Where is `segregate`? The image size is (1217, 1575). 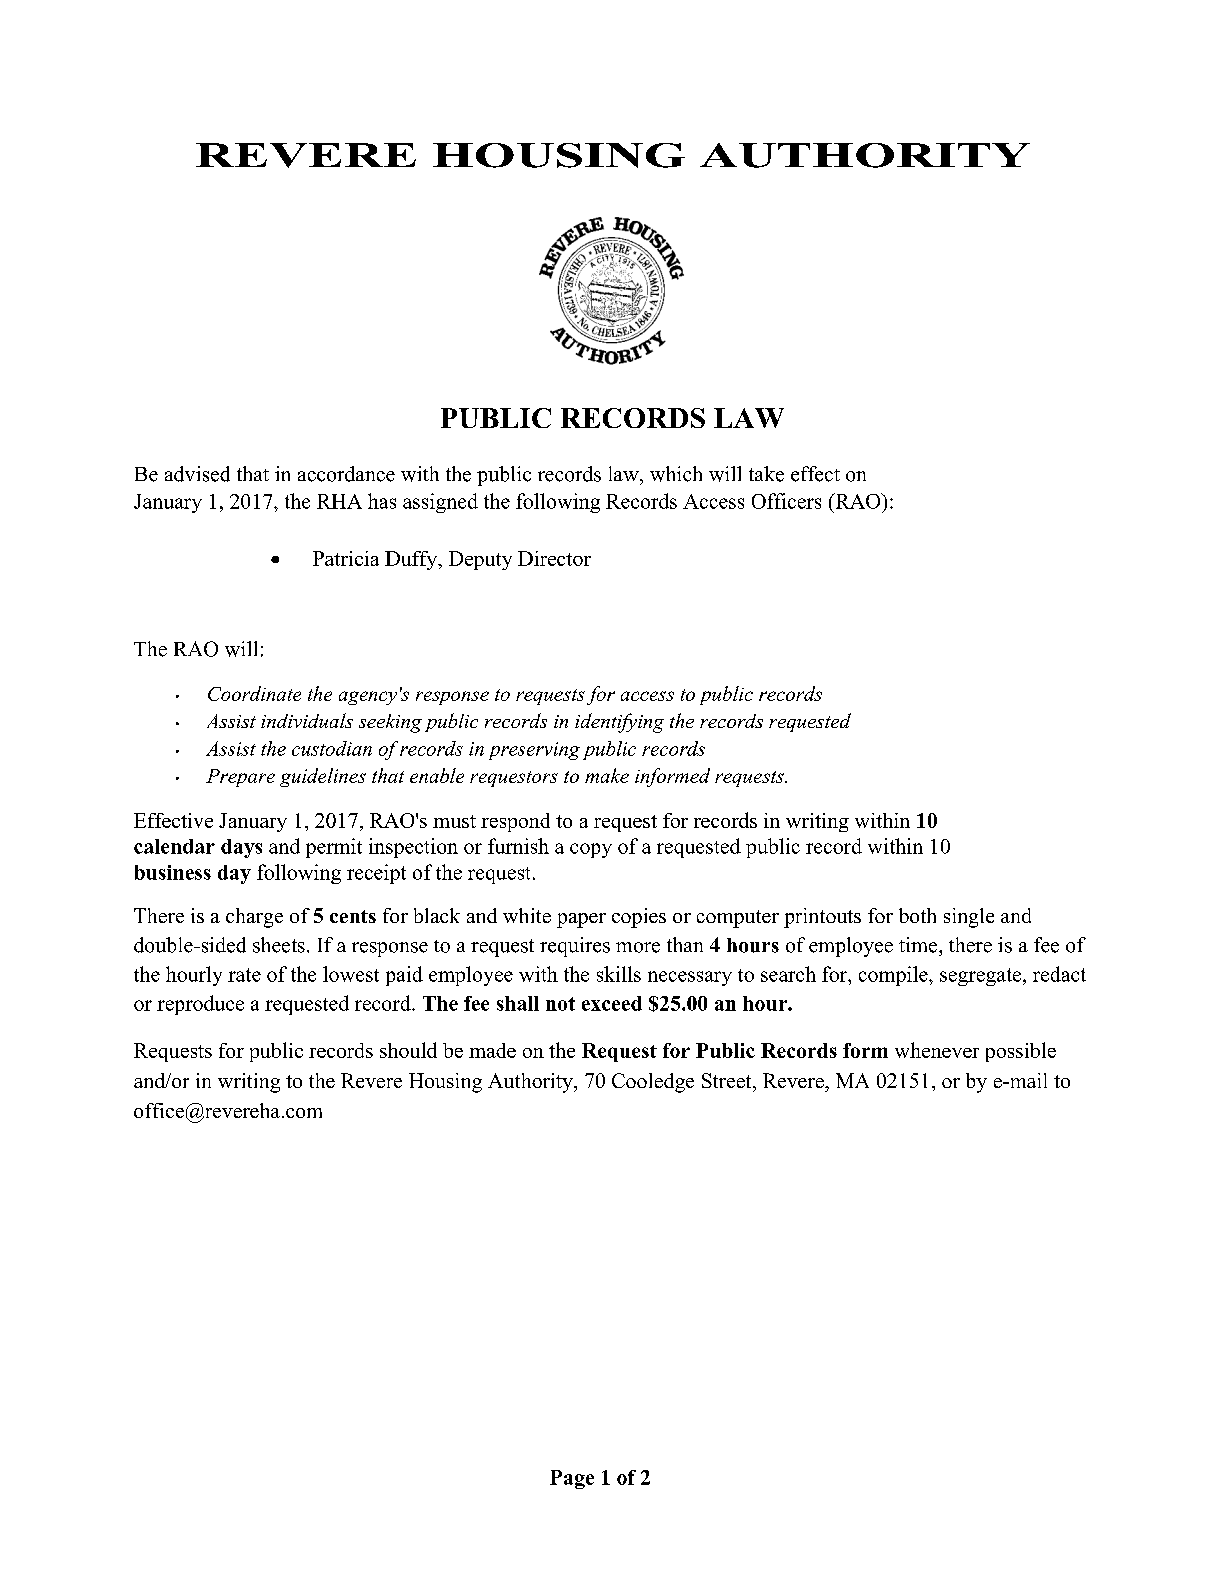
segregate is located at coordinates (982, 977).
